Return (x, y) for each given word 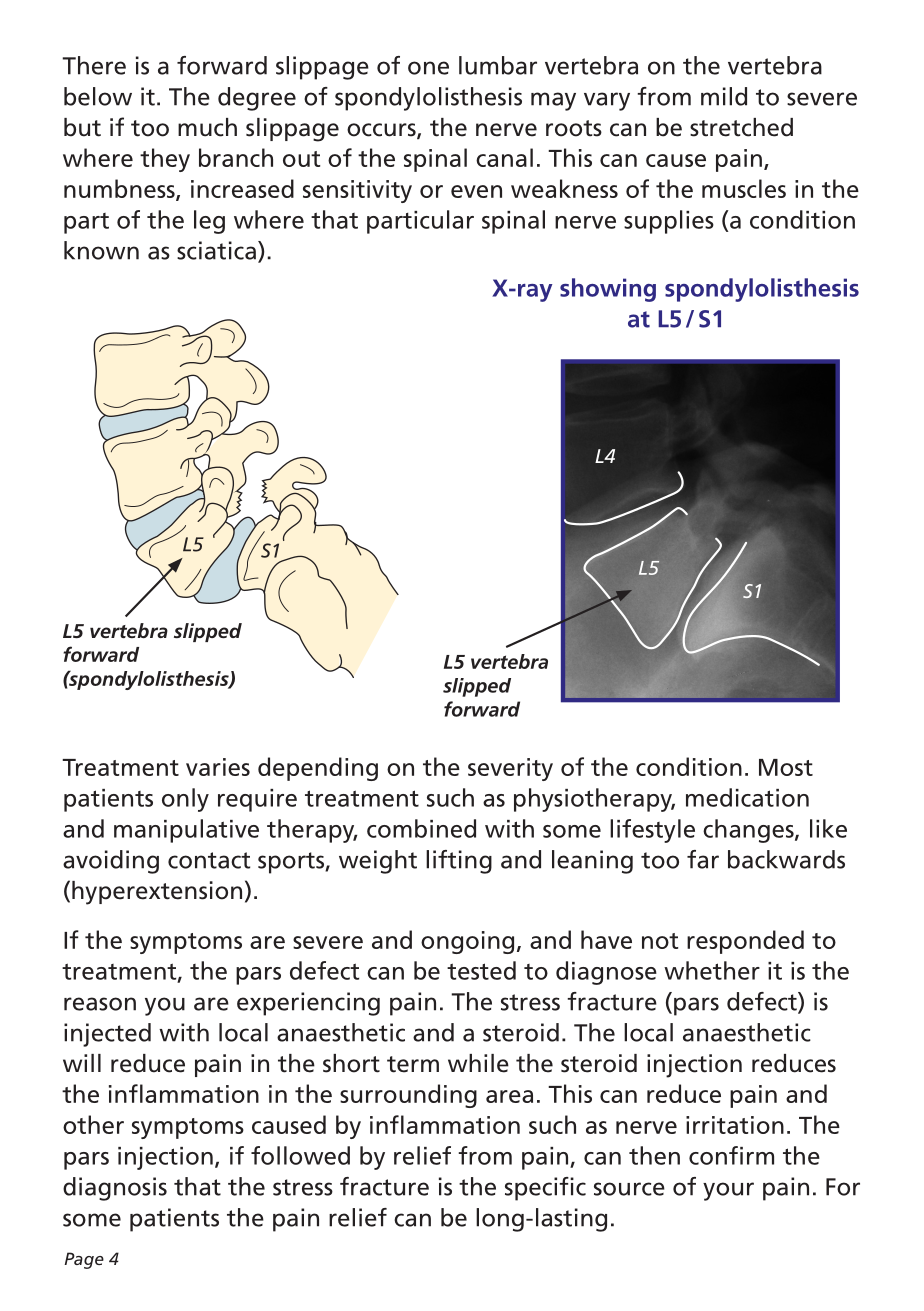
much (207, 127)
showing (608, 290)
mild (724, 96)
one (428, 68)
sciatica (216, 250)
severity (510, 769)
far (703, 859)
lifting (459, 862)
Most (786, 767)
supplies (669, 222)
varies (218, 767)
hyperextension (157, 893)
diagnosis (115, 1189)
